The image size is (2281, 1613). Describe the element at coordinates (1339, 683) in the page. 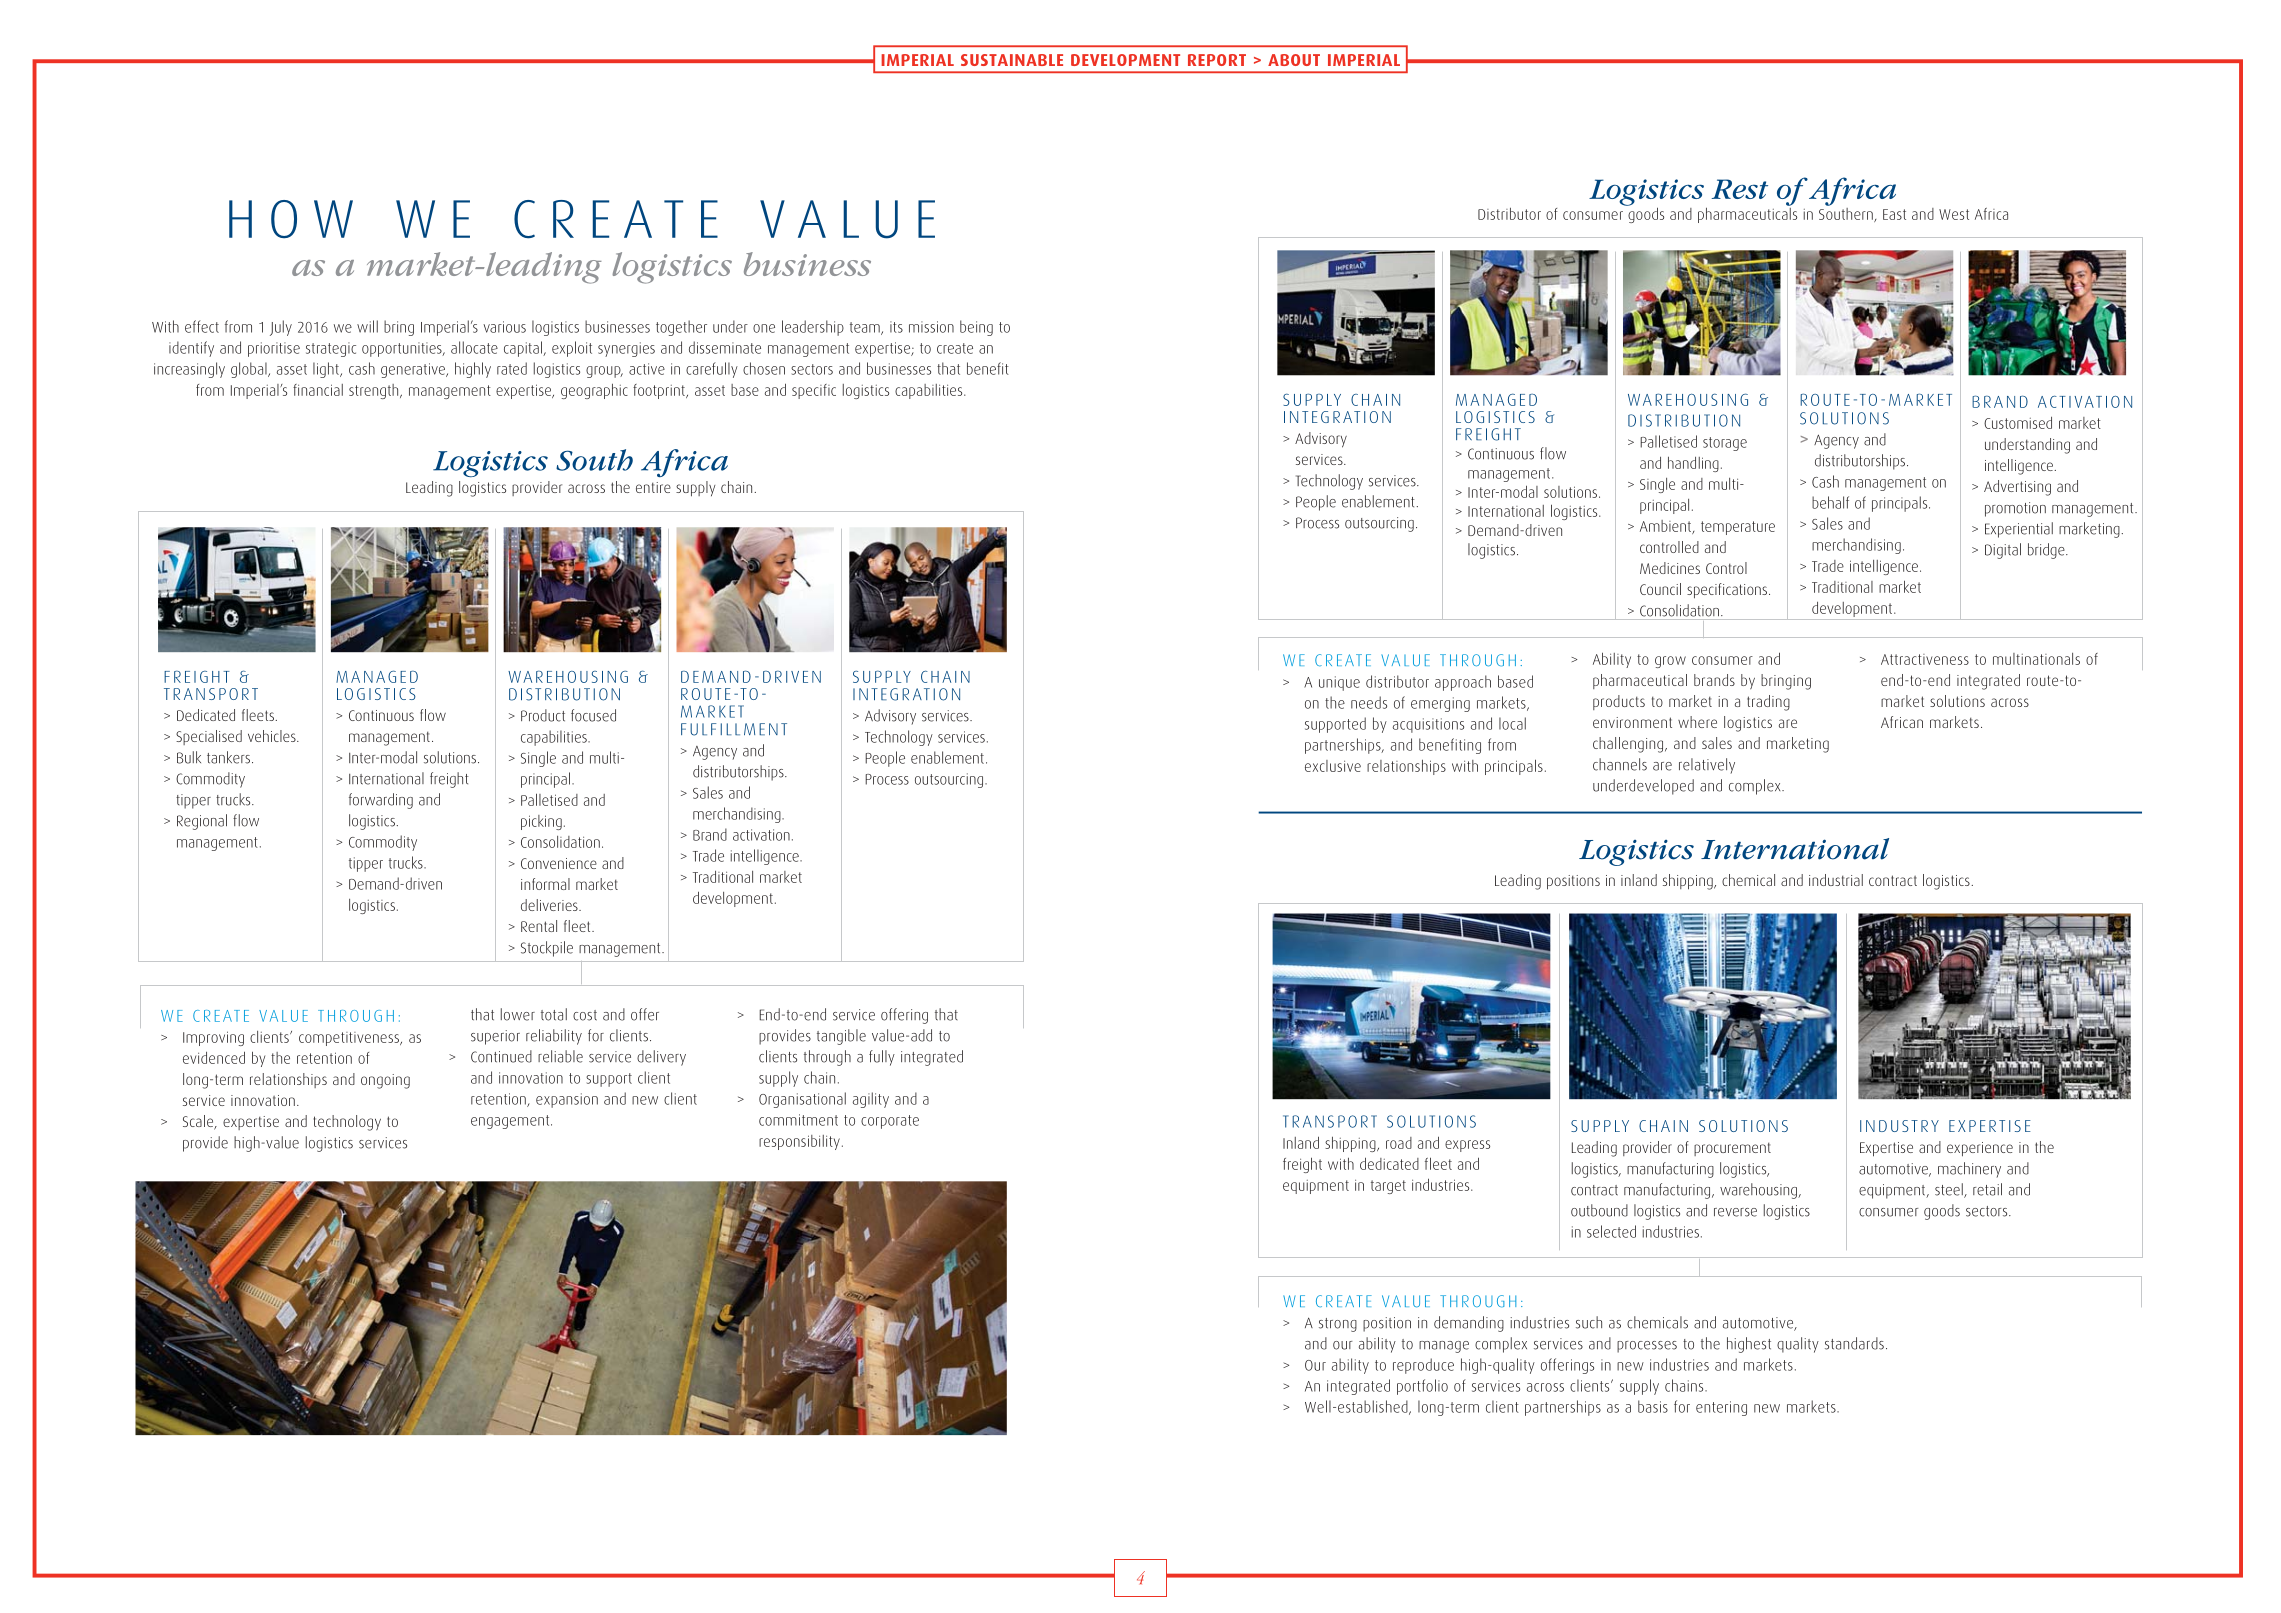

I see `unique` at that location.
